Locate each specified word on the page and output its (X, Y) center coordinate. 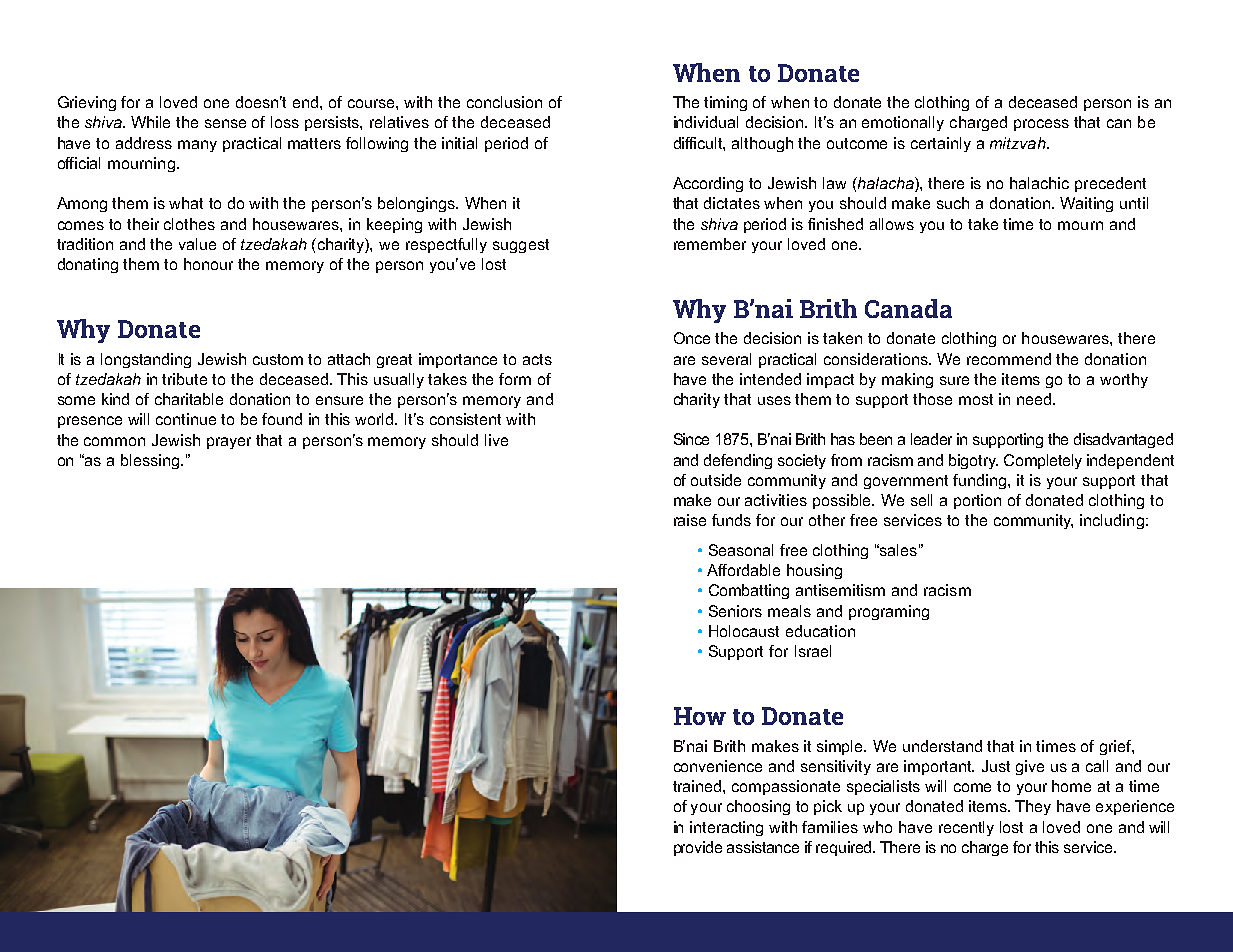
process (1041, 125)
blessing (151, 461)
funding (981, 481)
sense (225, 123)
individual (706, 122)
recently (966, 828)
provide (698, 848)
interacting (726, 828)
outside (716, 480)
